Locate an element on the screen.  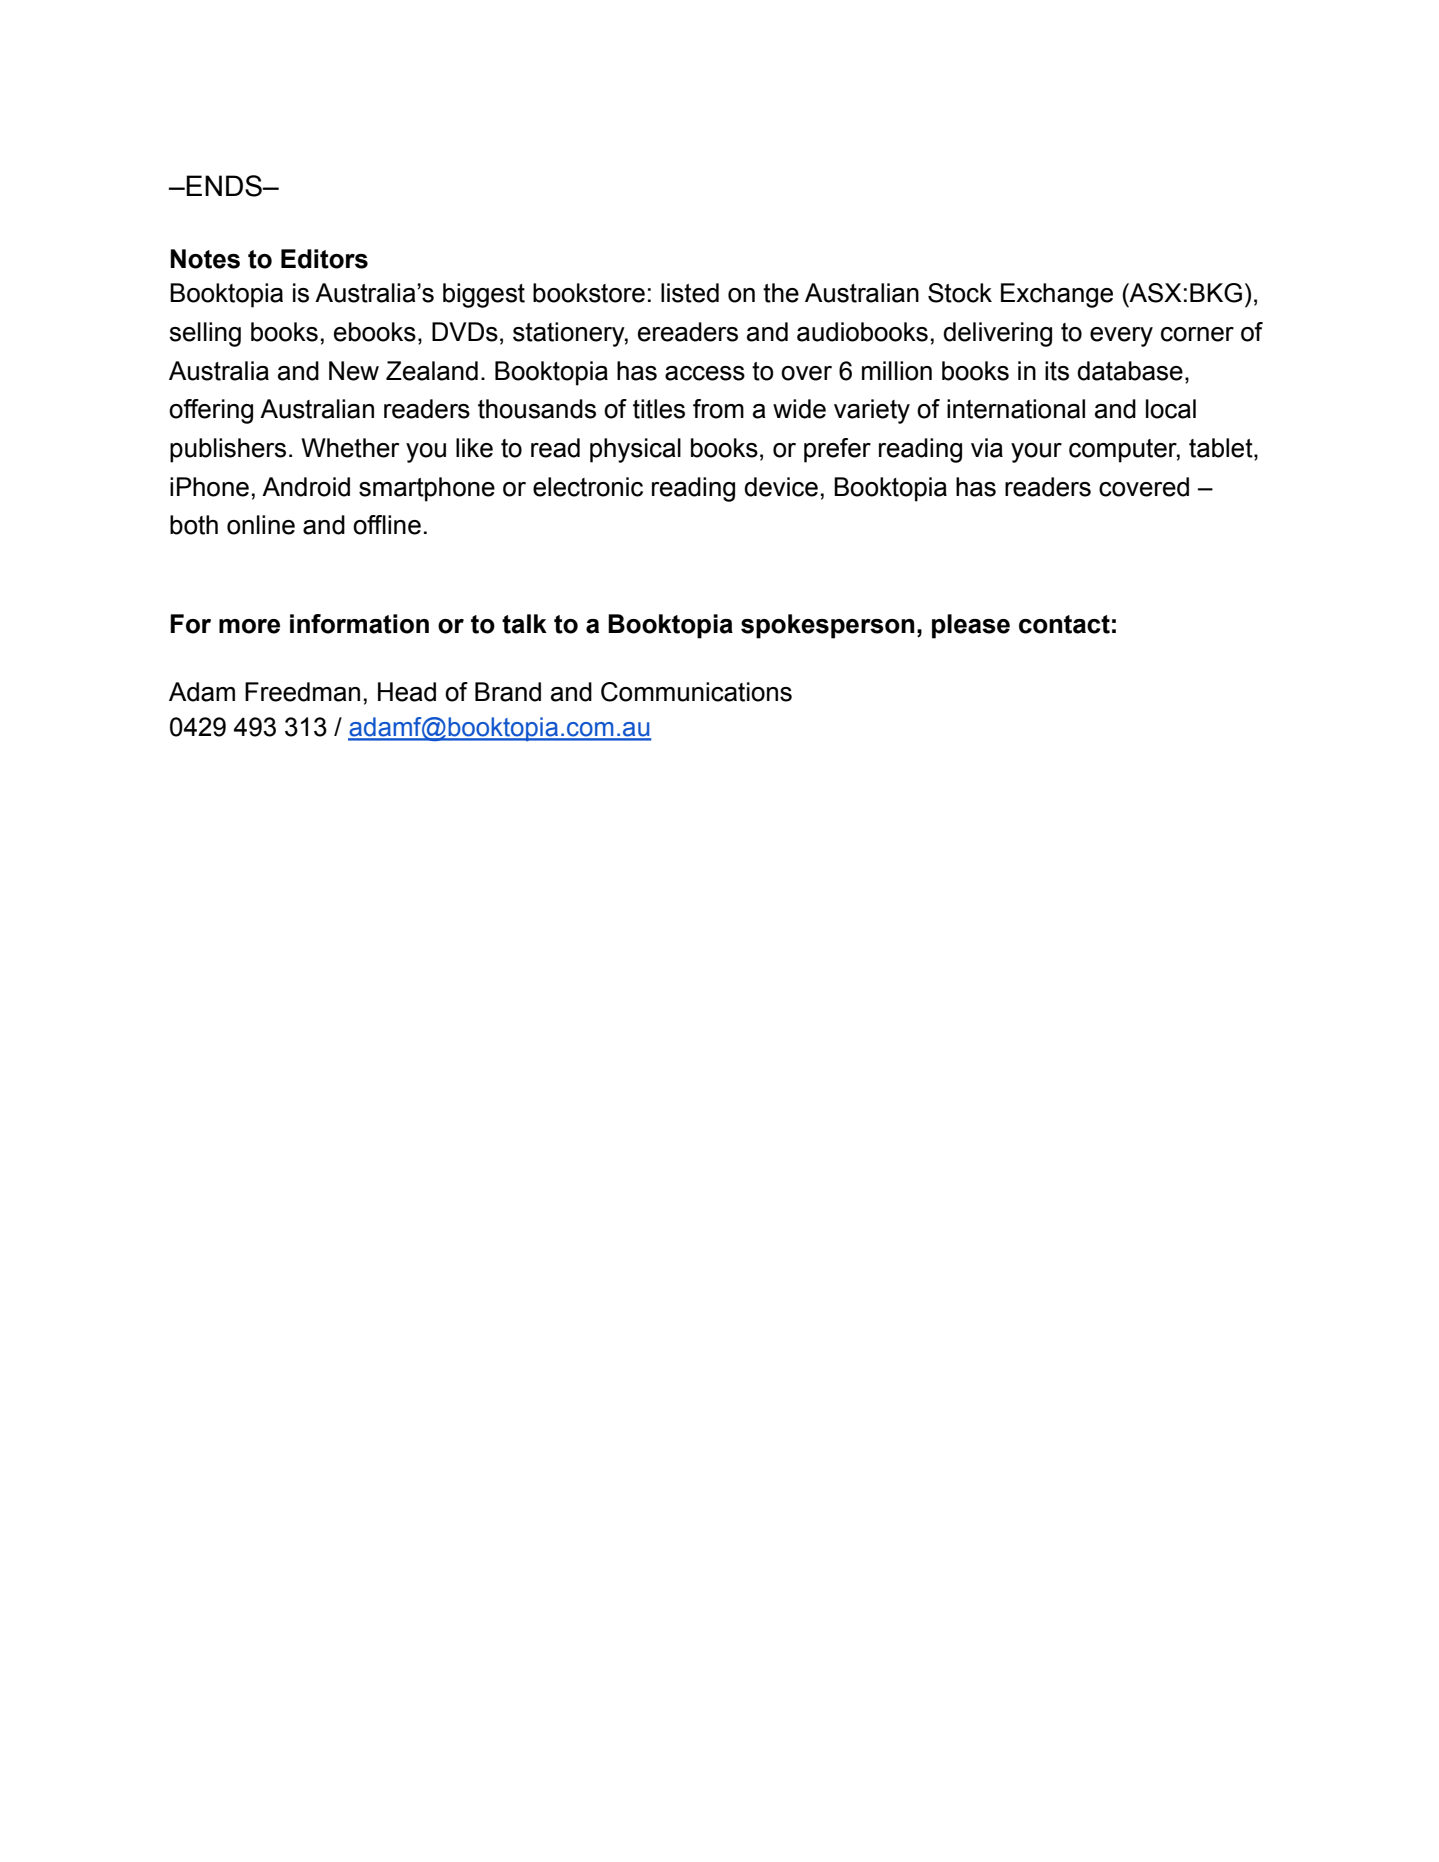
Communications is located at coordinates (696, 692).
